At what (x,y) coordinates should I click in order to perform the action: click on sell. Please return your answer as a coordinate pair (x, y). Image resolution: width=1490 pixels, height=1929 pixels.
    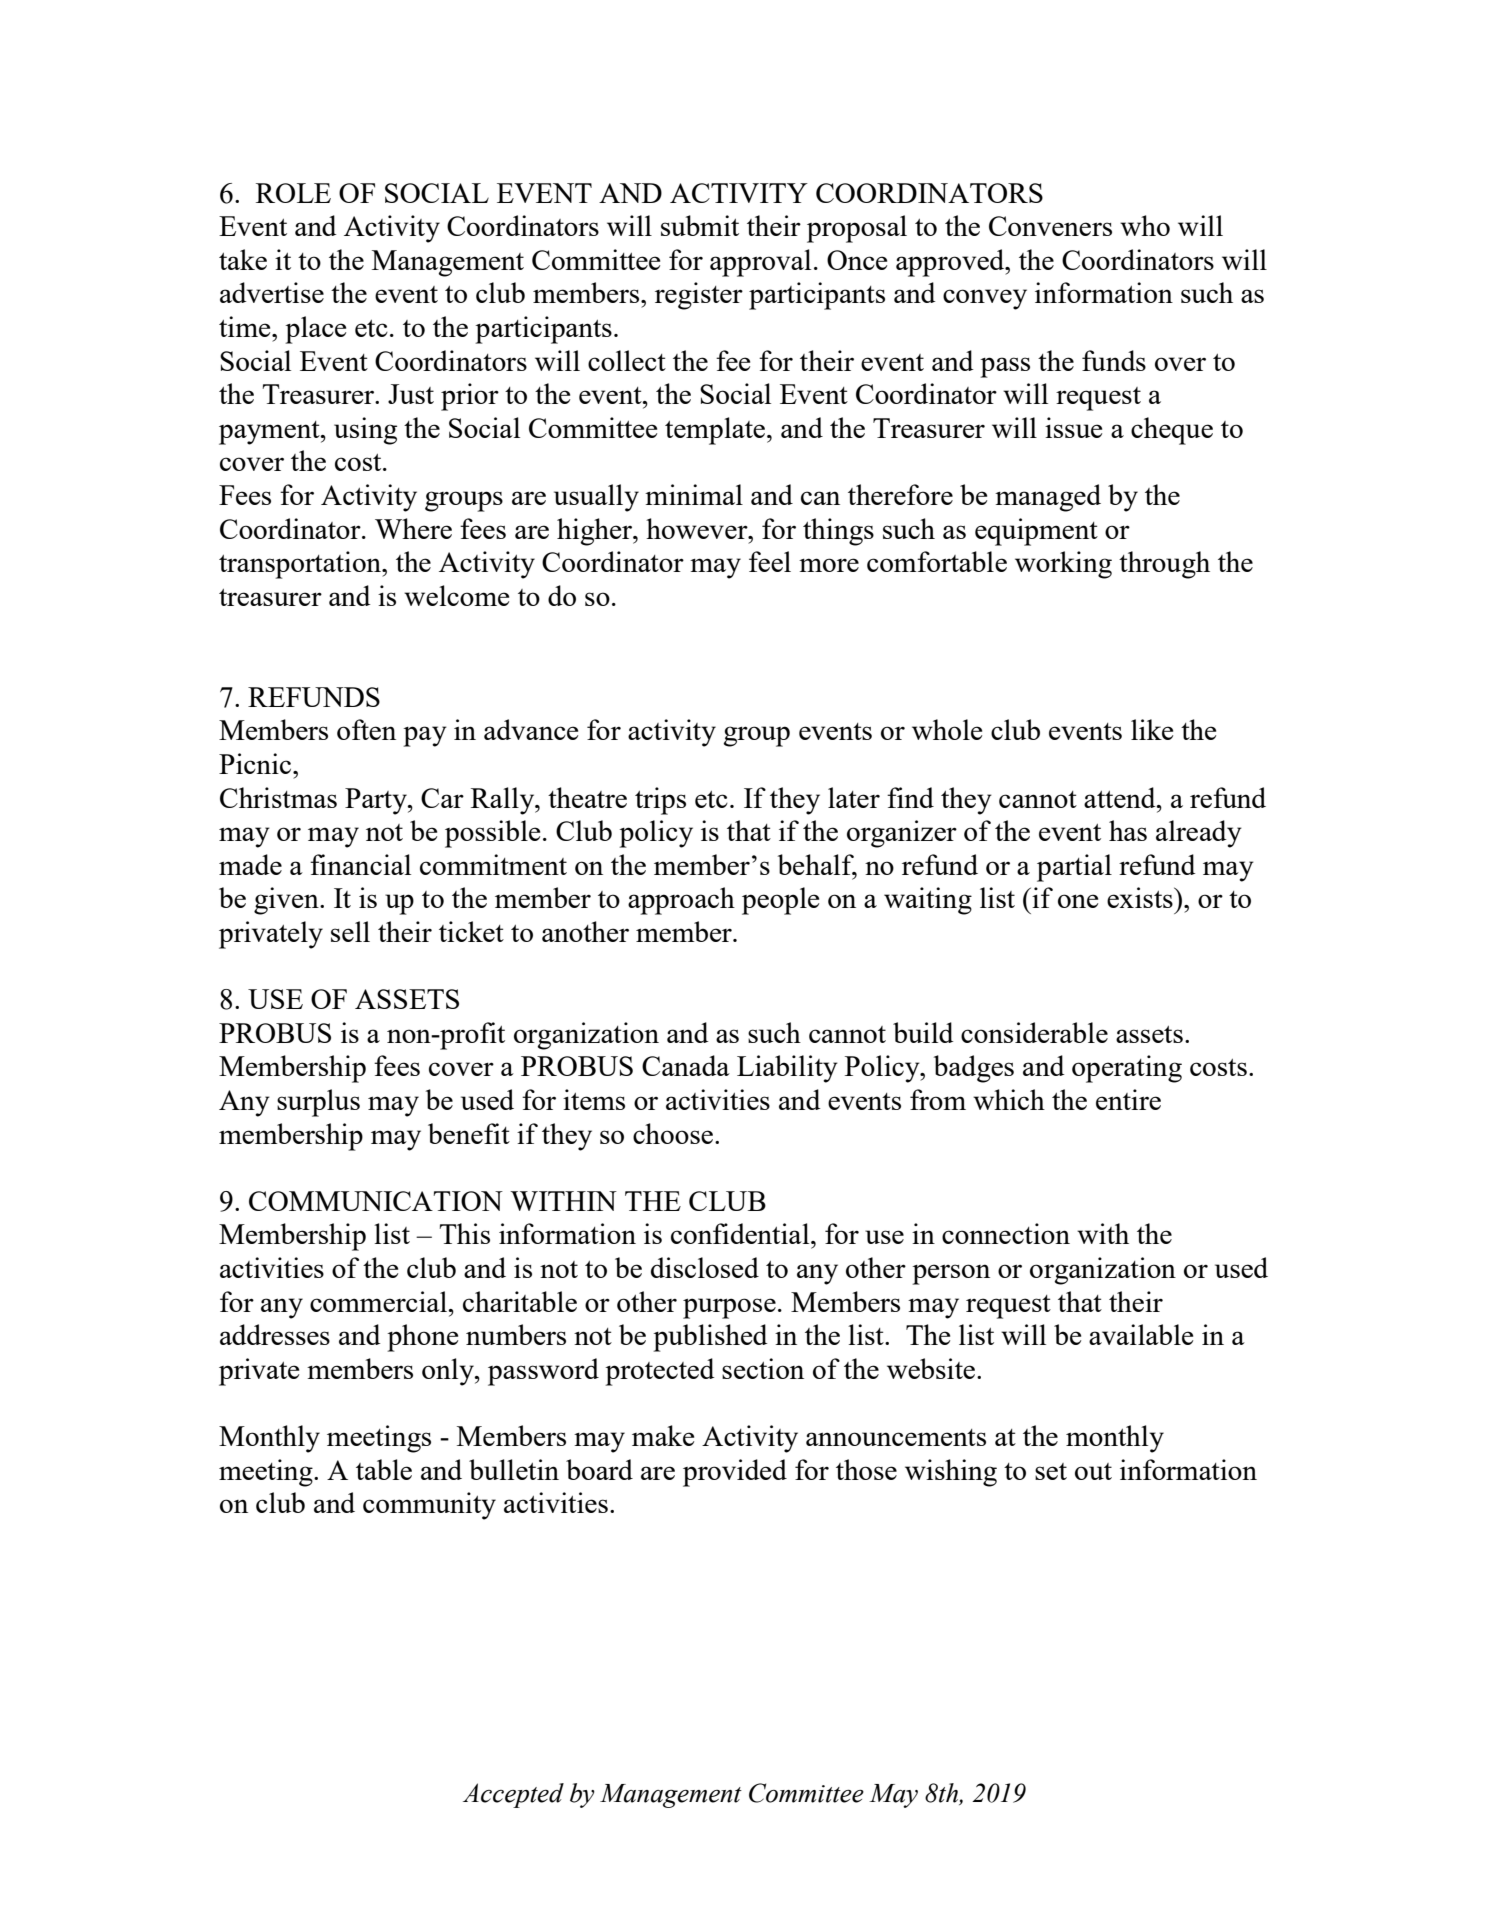
    Looking at the image, I should click on (350, 931).
